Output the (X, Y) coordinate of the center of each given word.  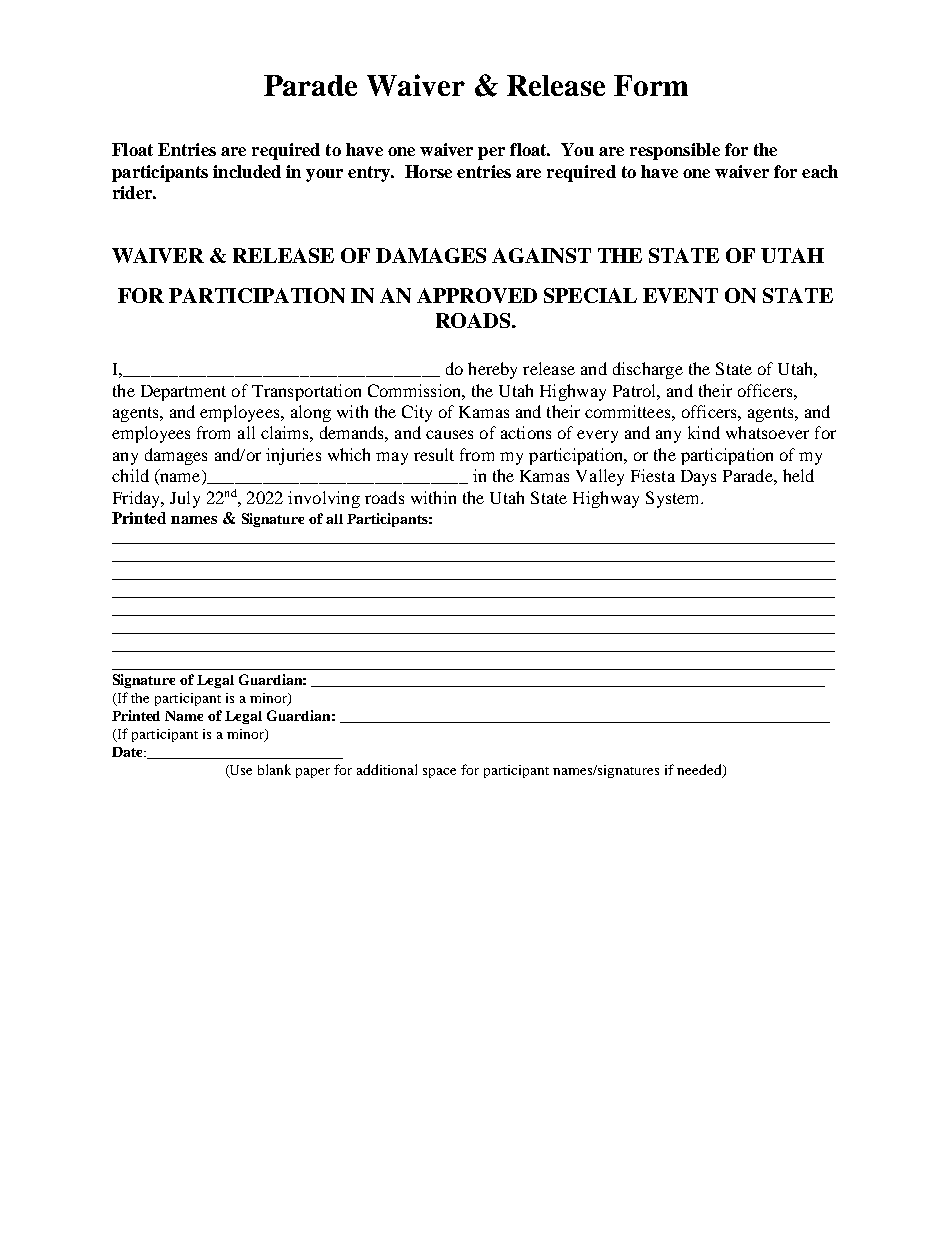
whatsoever (767, 432)
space (439, 773)
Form (651, 85)
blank (274, 769)
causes (449, 434)
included (247, 171)
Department (183, 393)
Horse (428, 171)
